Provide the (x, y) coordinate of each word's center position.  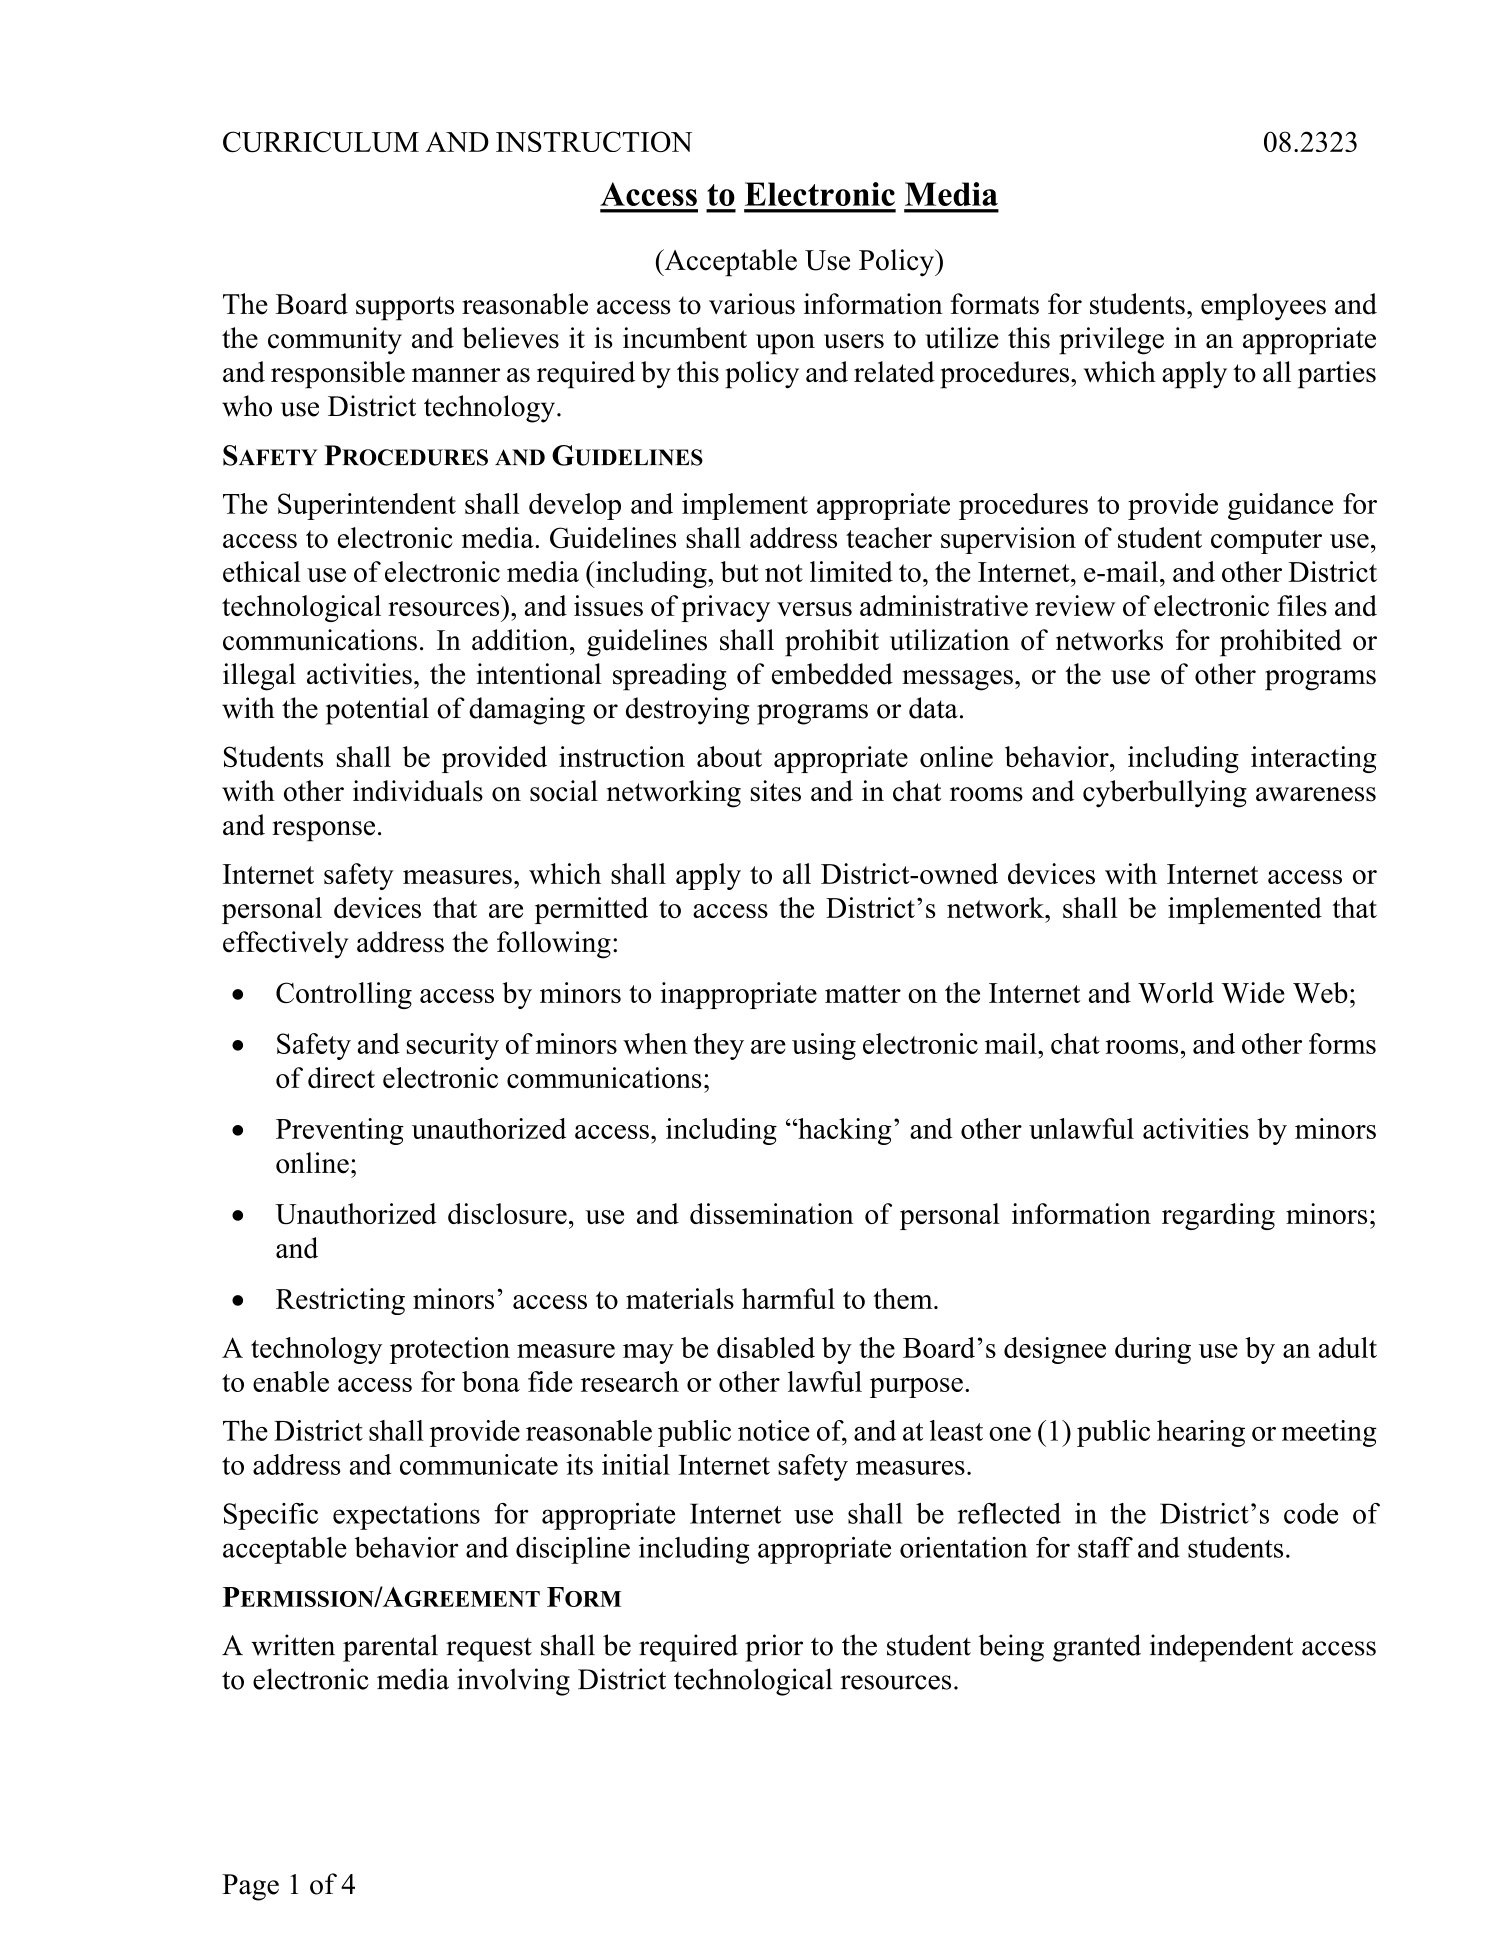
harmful (788, 1298)
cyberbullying (1165, 794)
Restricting (340, 1301)
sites (776, 791)
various (752, 304)
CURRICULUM (321, 142)
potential (377, 711)
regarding (1218, 1216)
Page (250, 1887)
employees (1263, 307)
